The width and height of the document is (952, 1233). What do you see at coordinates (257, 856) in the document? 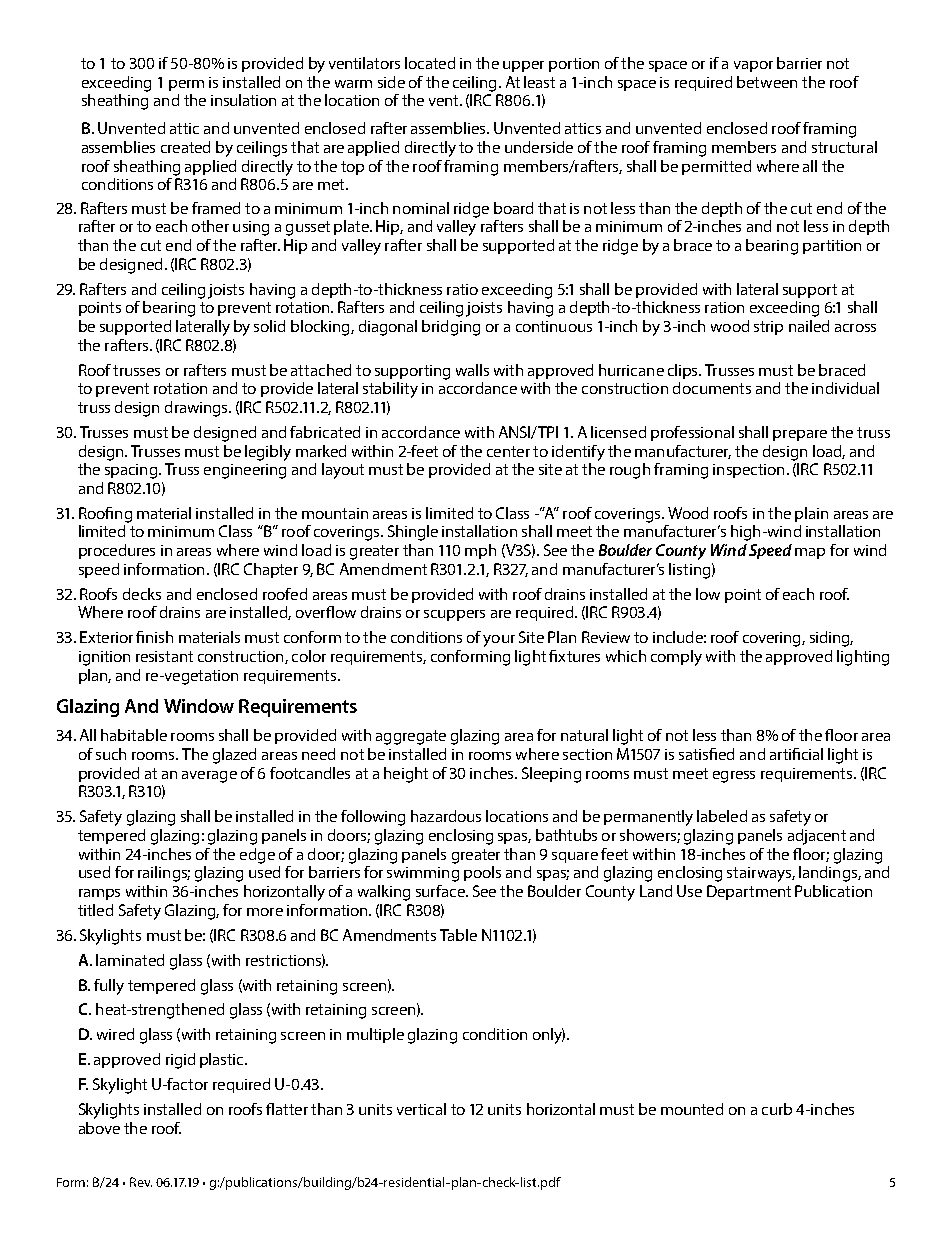
I see `edge` at bounding box center [257, 856].
